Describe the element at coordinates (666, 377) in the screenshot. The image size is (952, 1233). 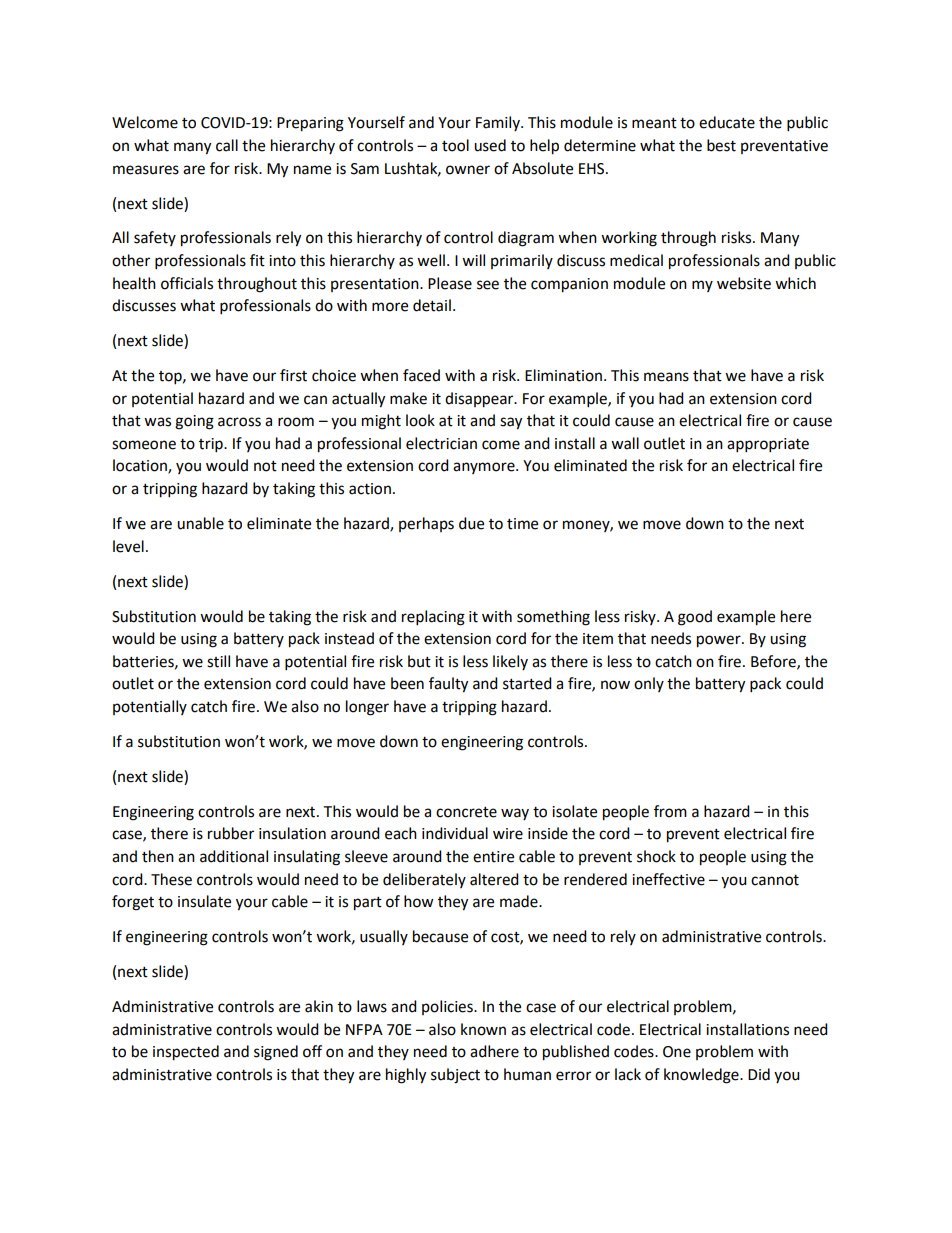
I see `means` at that location.
